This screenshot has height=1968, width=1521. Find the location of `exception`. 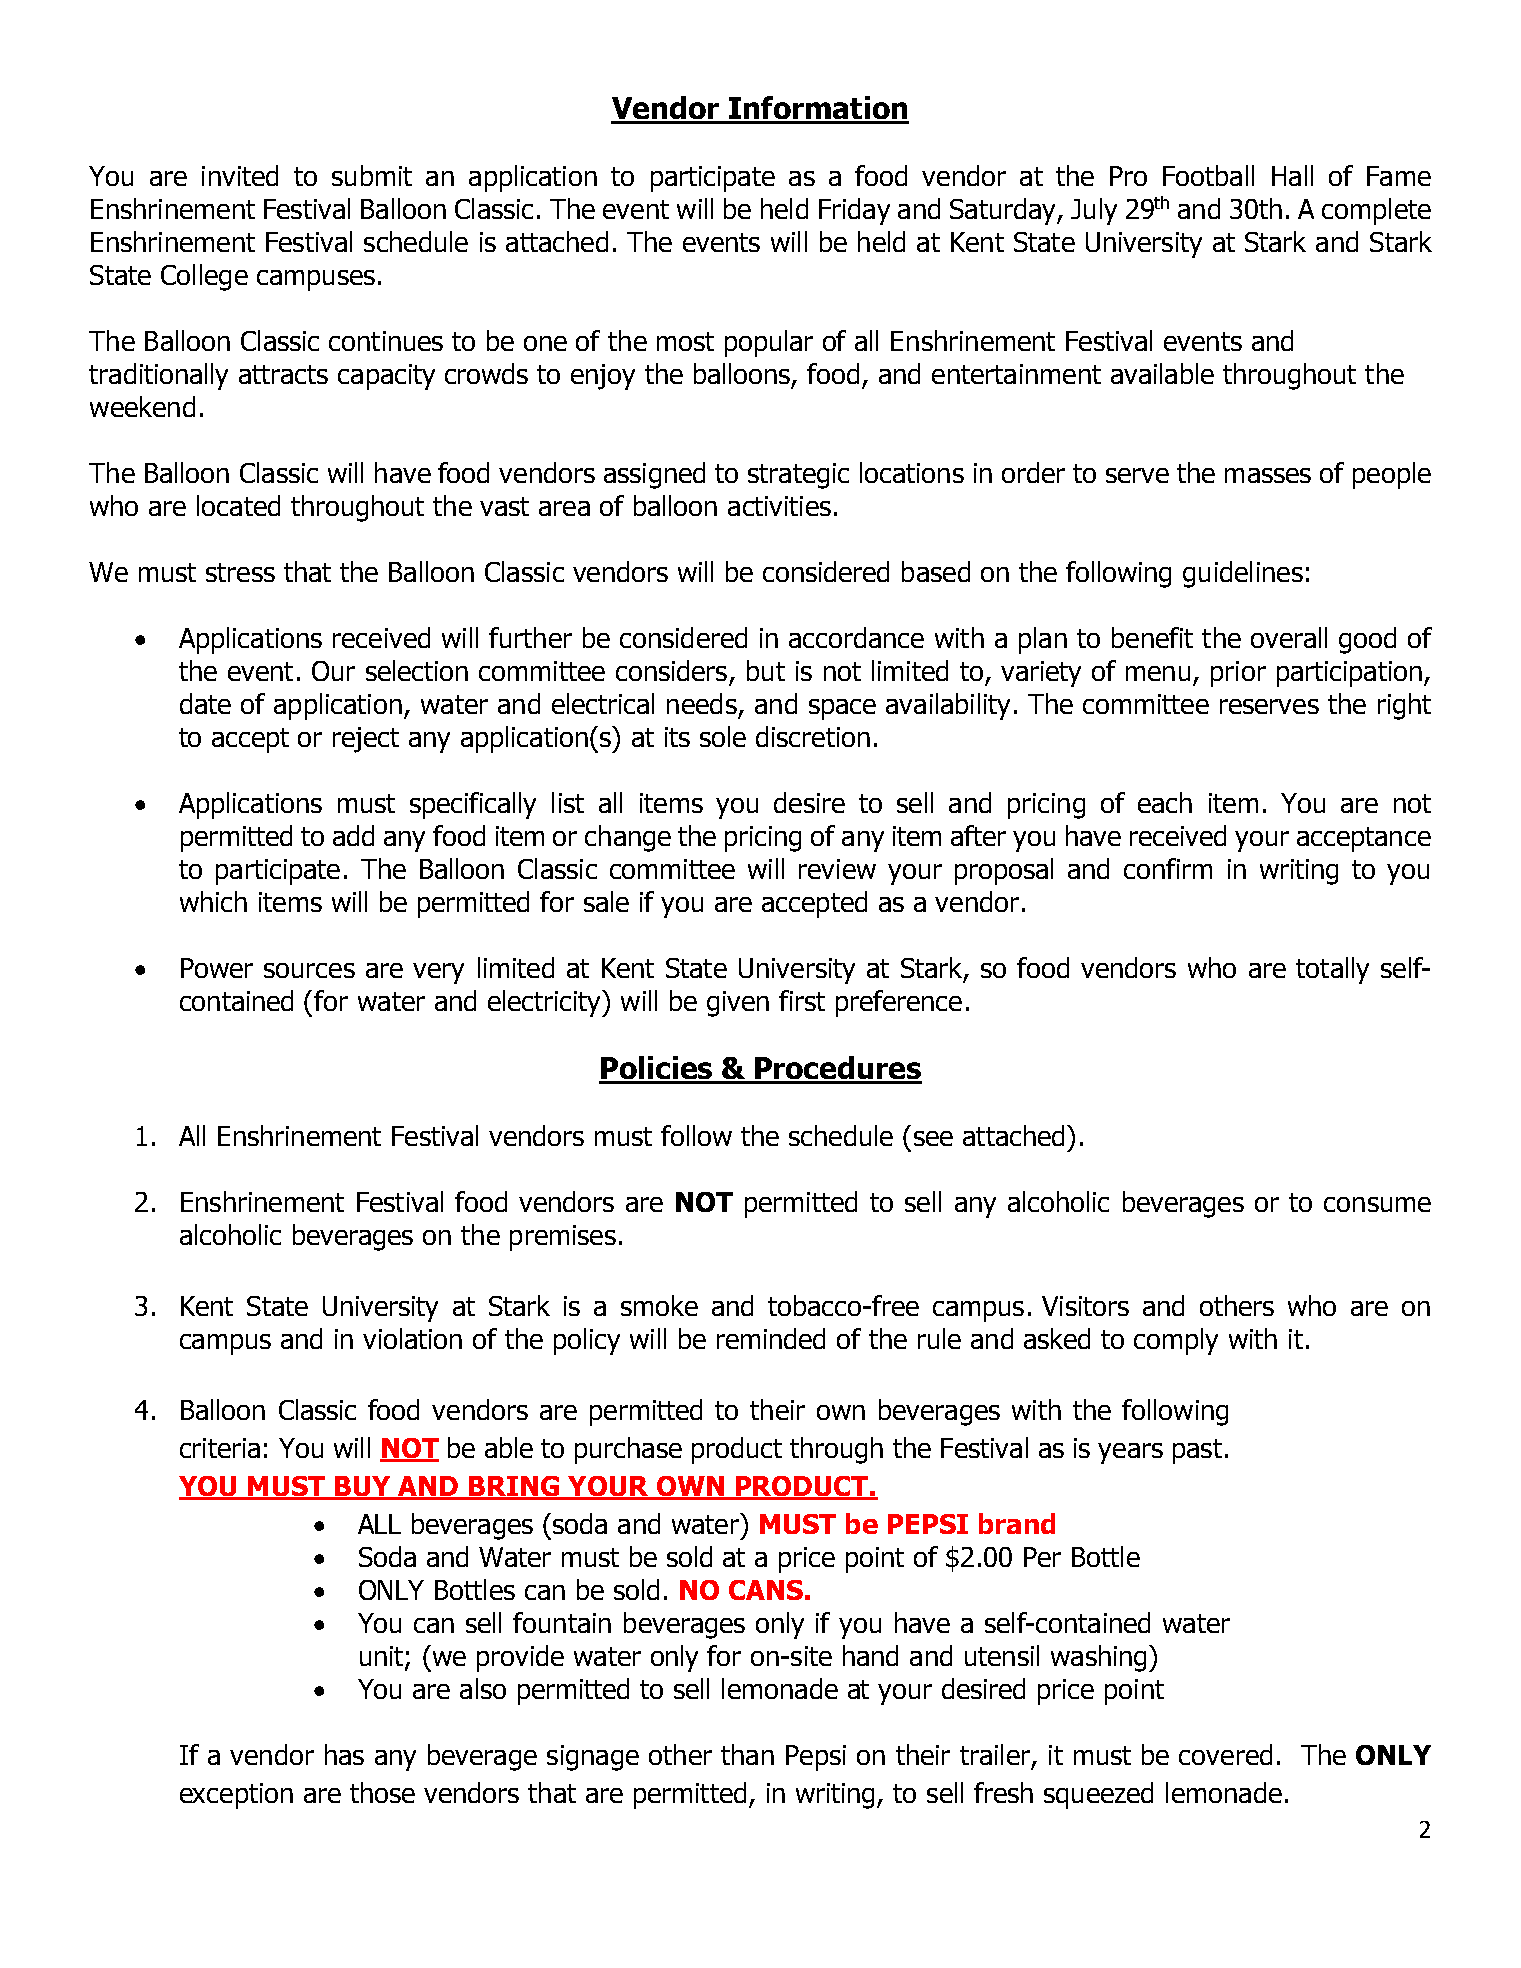

exception is located at coordinates (236, 1796).
